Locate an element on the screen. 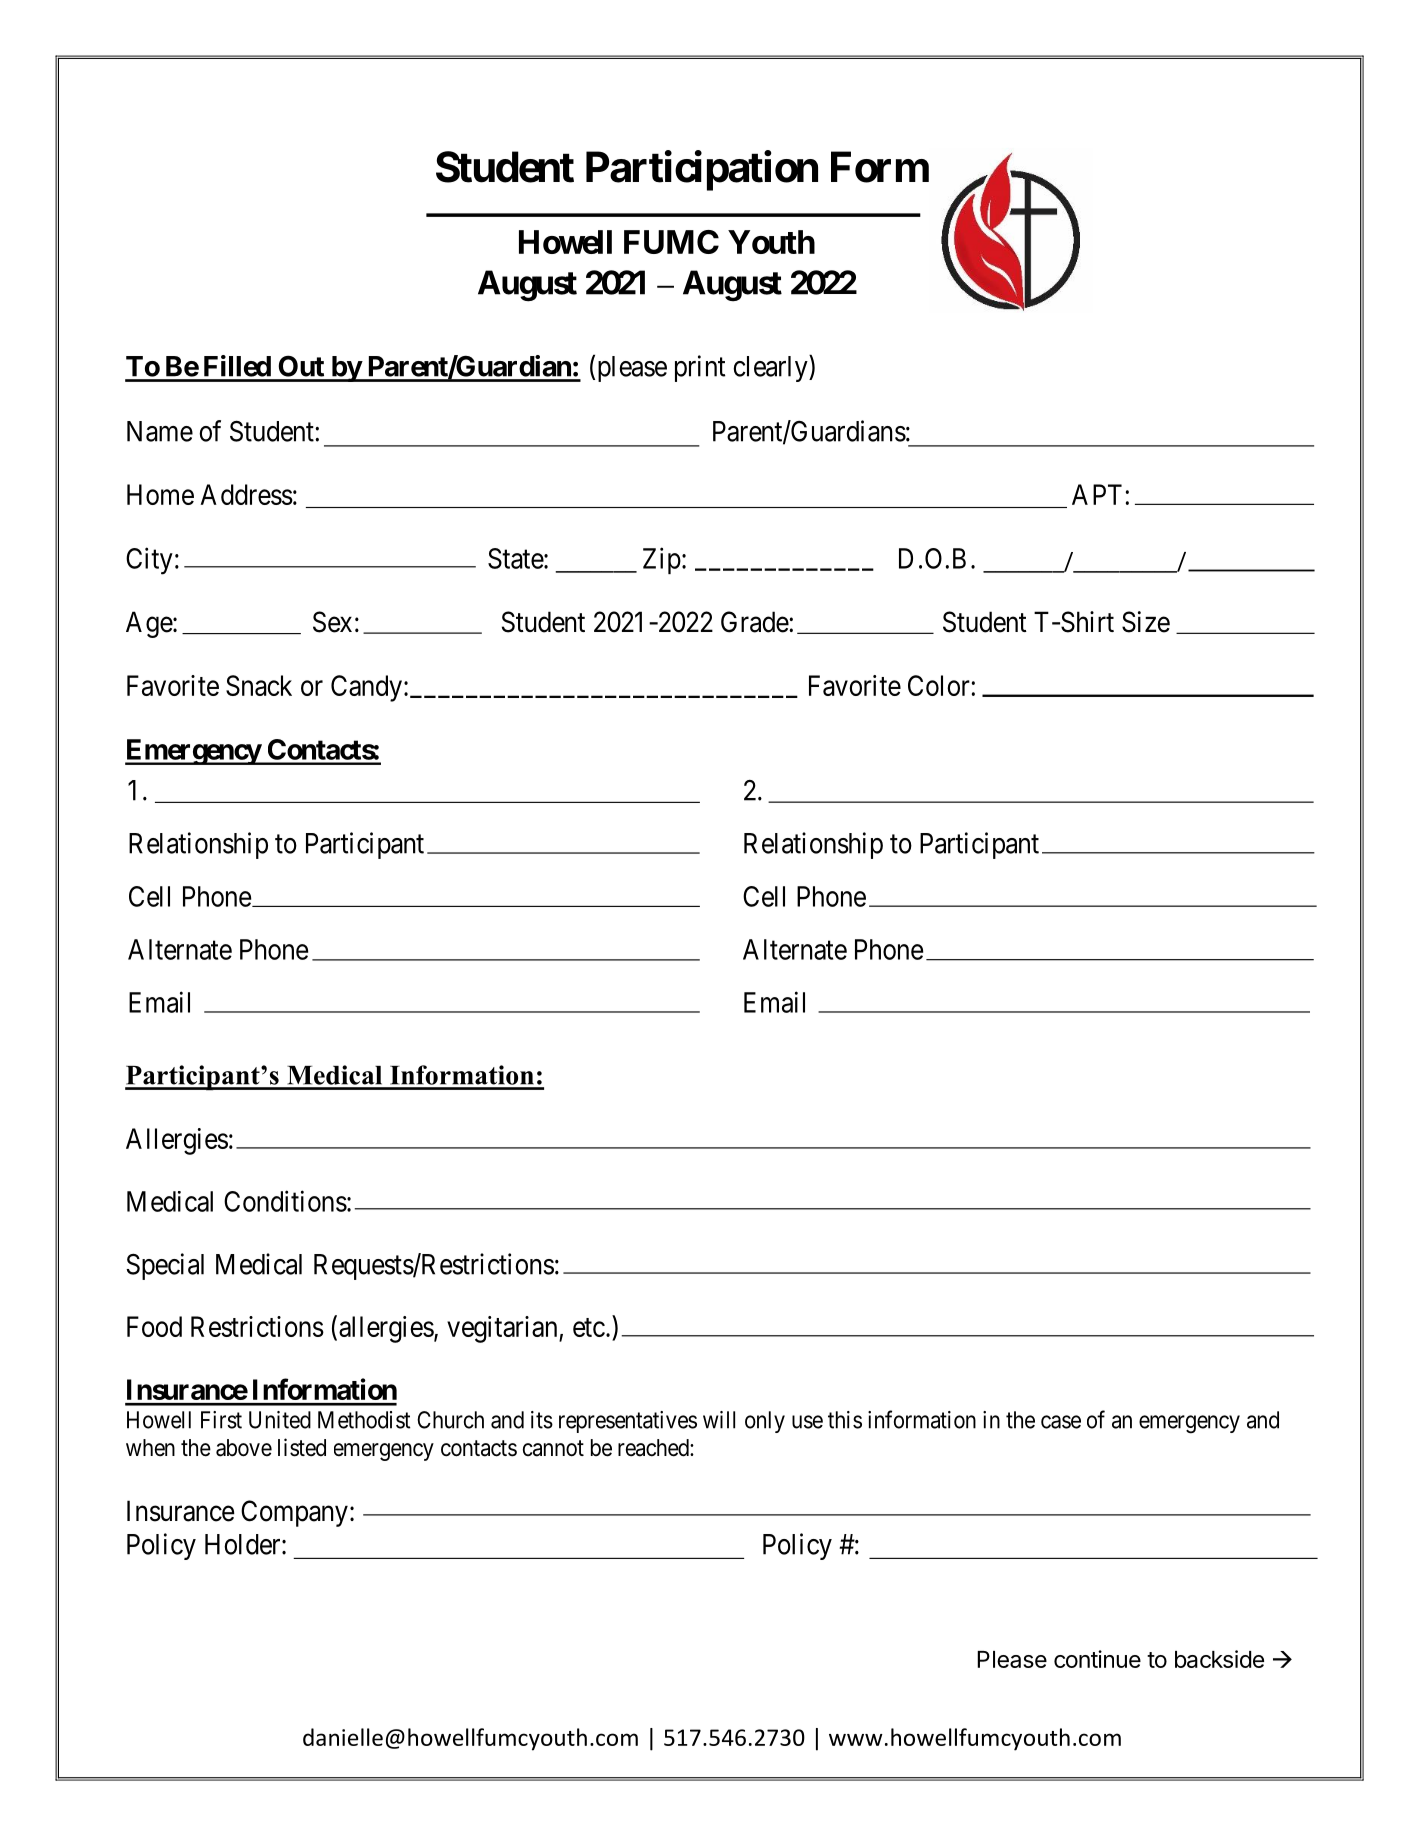  clearly is located at coordinates (771, 368).
